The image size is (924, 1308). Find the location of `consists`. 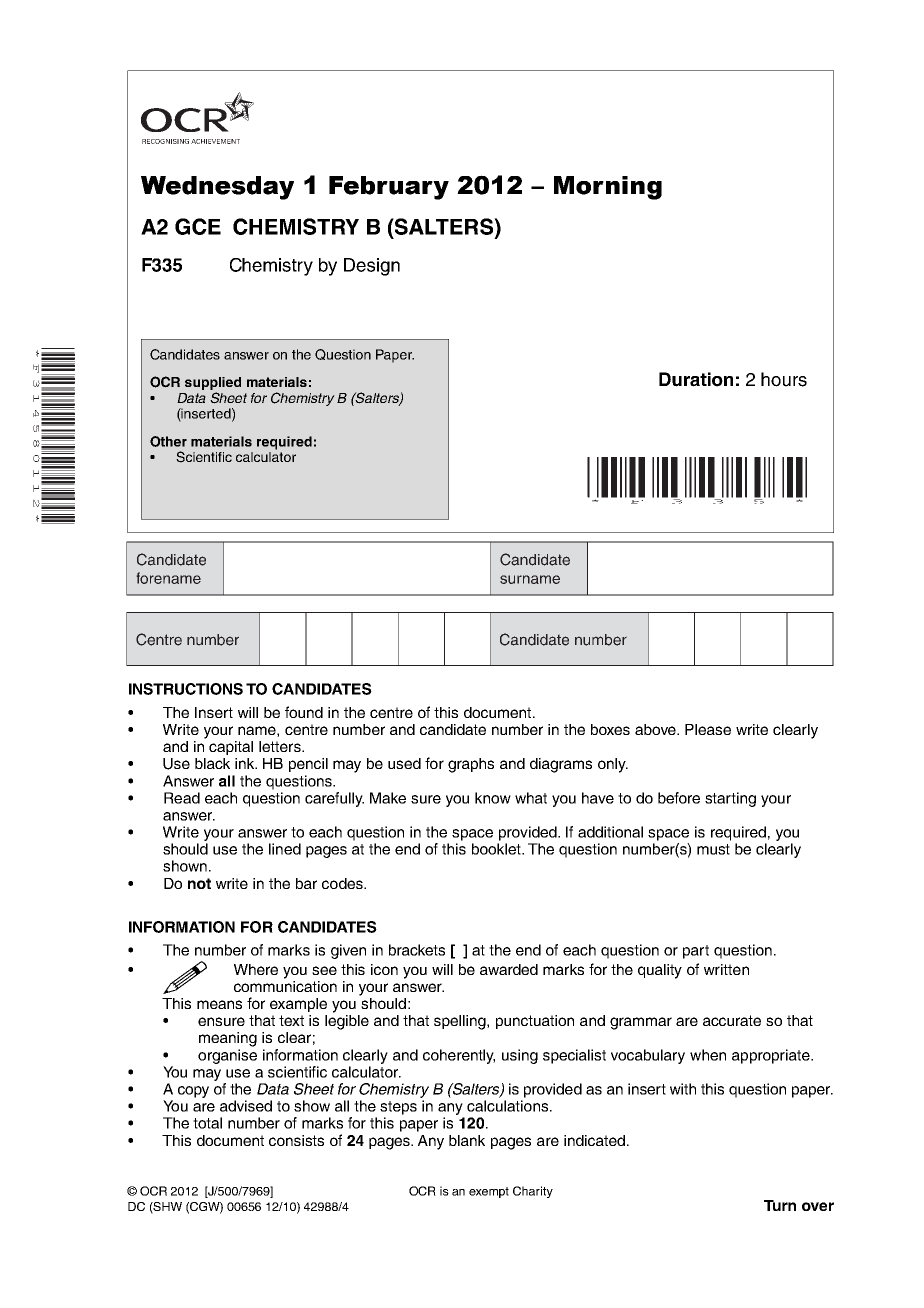

consists is located at coordinates (296, 1140).
